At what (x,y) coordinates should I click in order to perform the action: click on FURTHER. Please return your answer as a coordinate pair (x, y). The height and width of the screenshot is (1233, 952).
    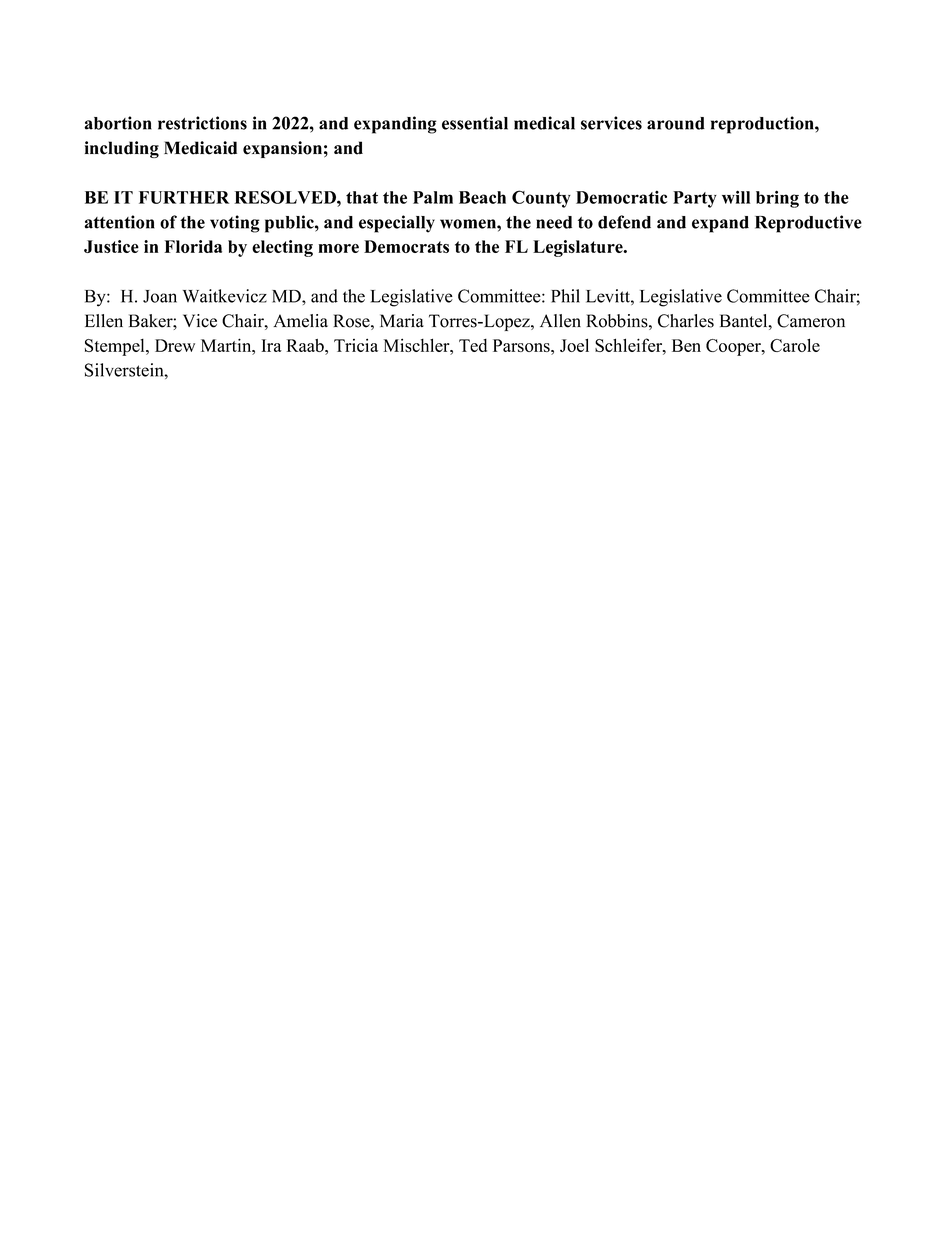
    Looking at the image, I should click on (184, 197).
